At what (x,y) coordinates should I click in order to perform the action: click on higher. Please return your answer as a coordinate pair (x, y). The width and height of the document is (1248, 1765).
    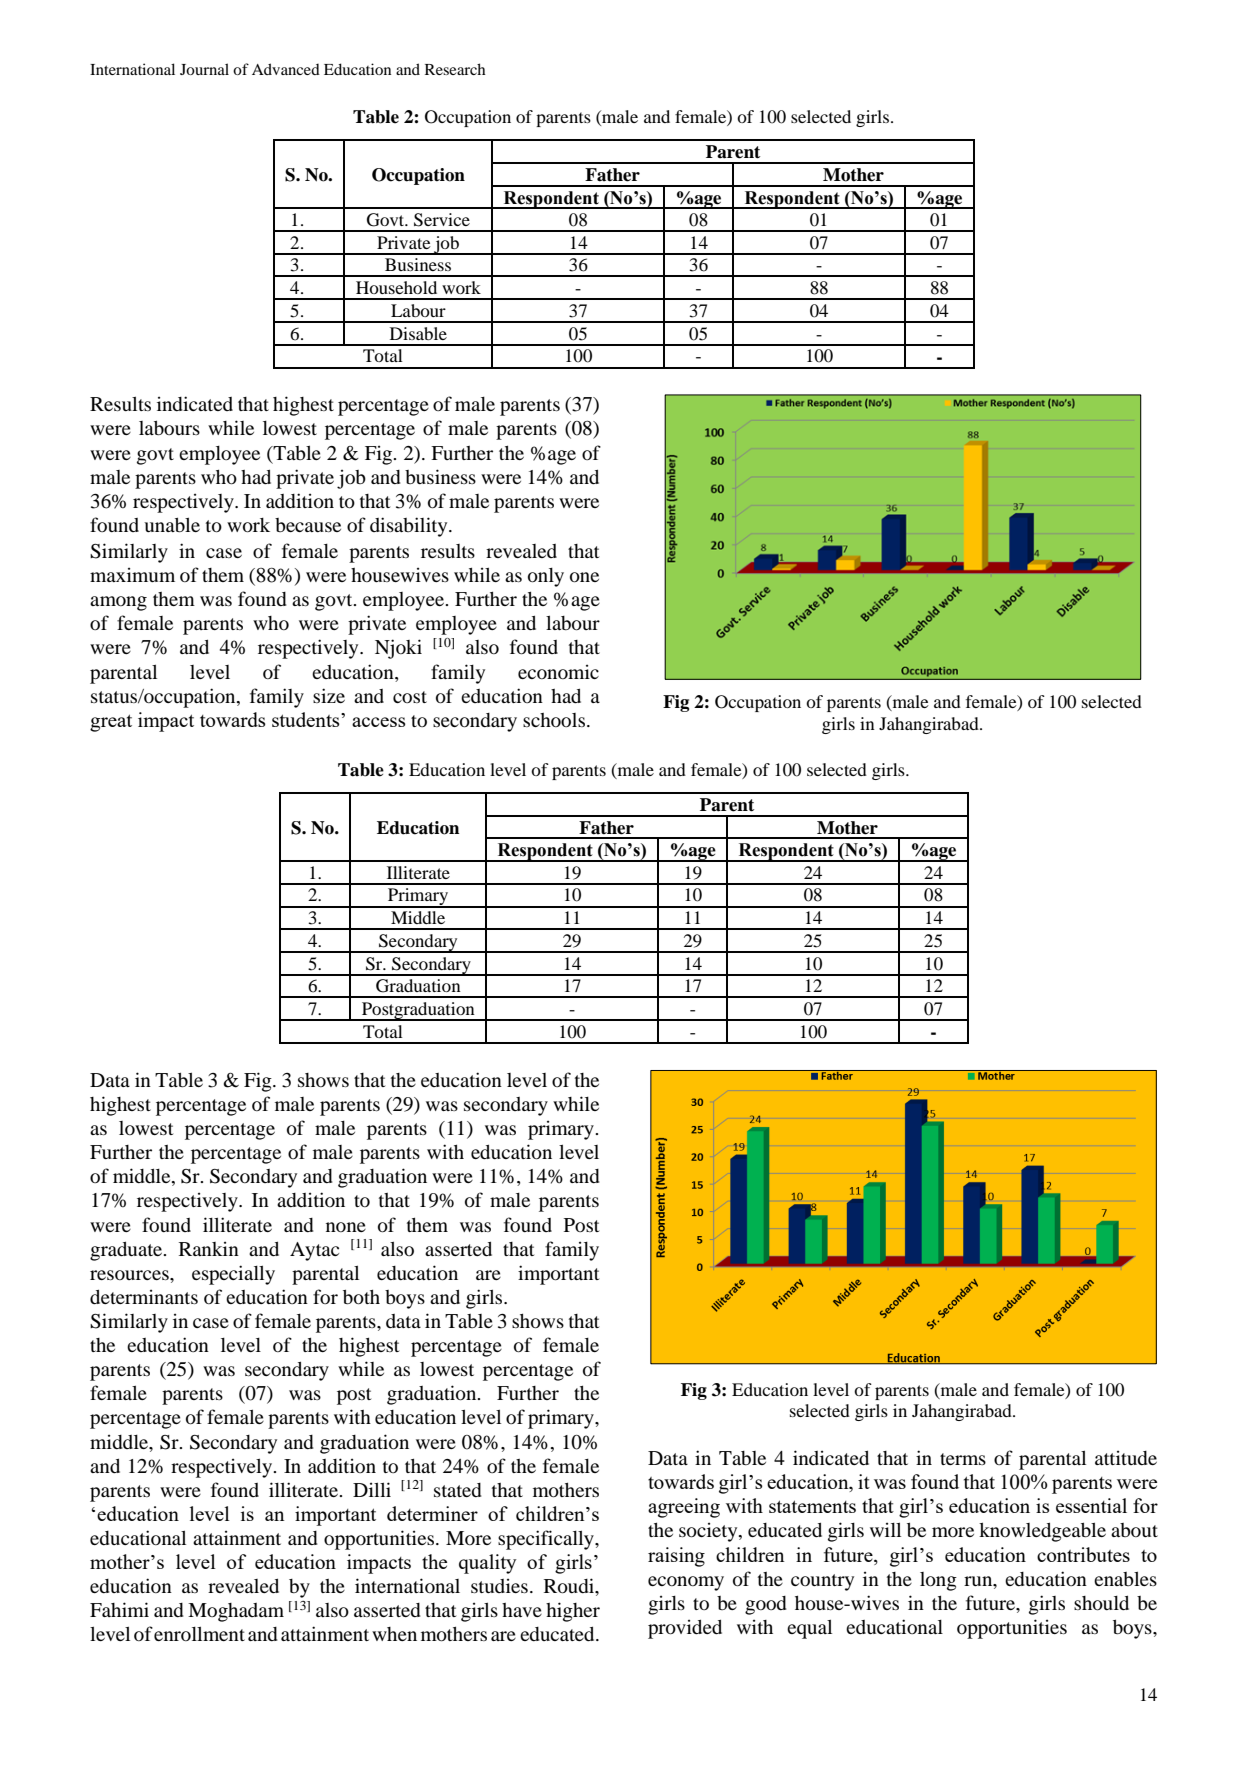
    Looking at the image, I should click on (573, 1612).
